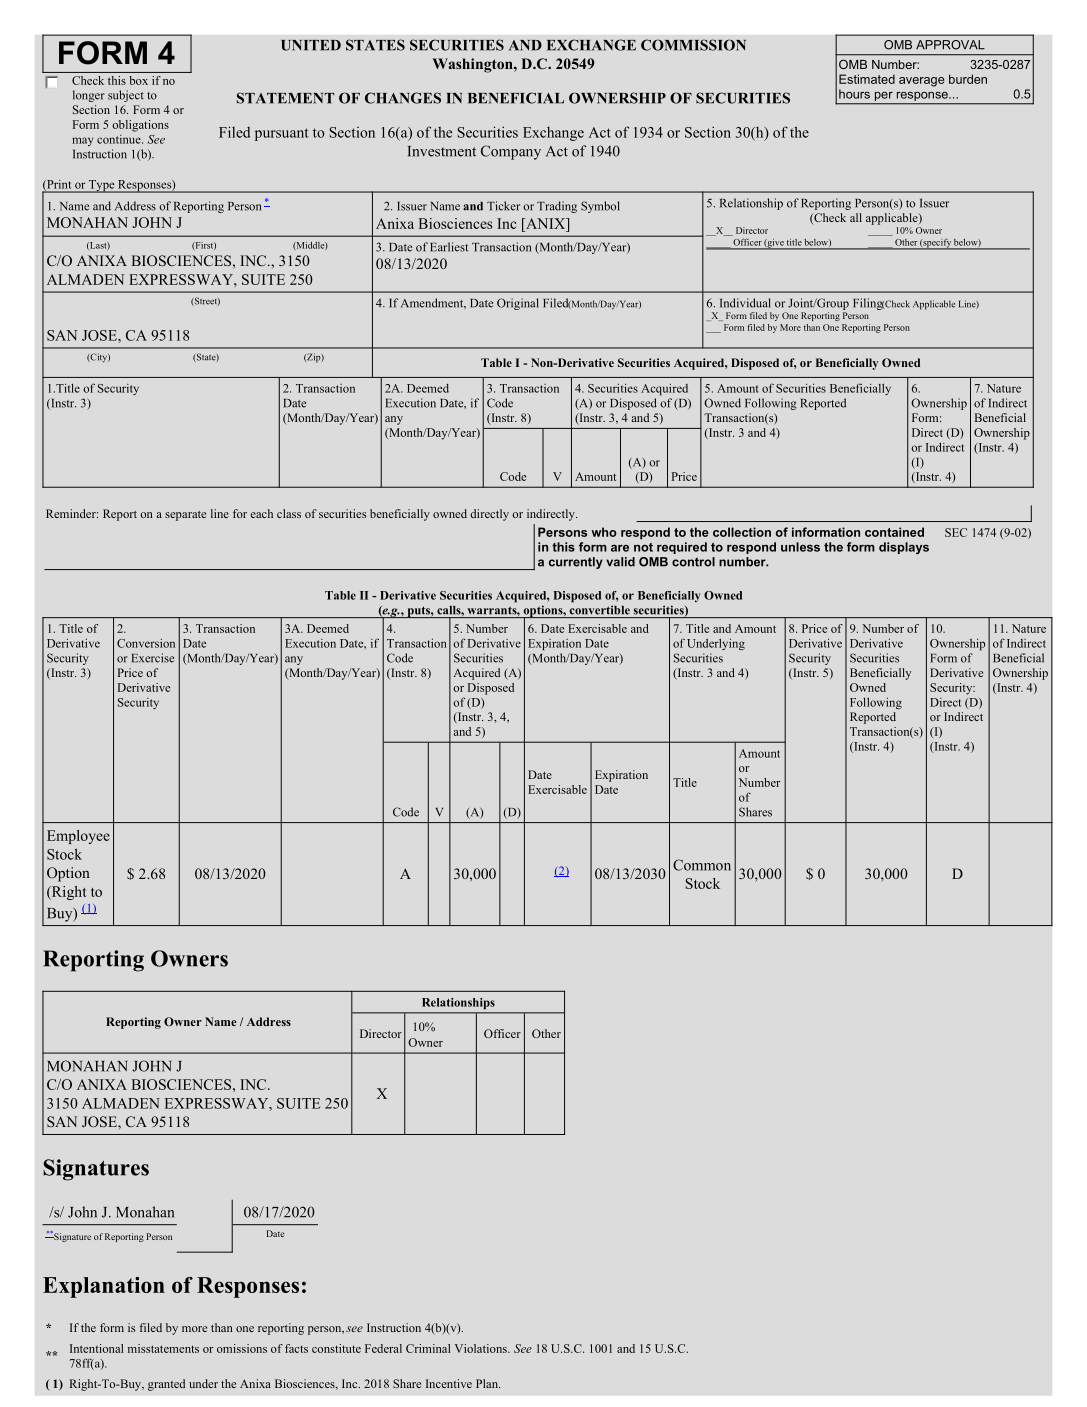 Image resolution: width=1087 pixels, height=1407 pixels. Describe the element at coordinates (511, 152) in the page. I see `Company` at that location.
